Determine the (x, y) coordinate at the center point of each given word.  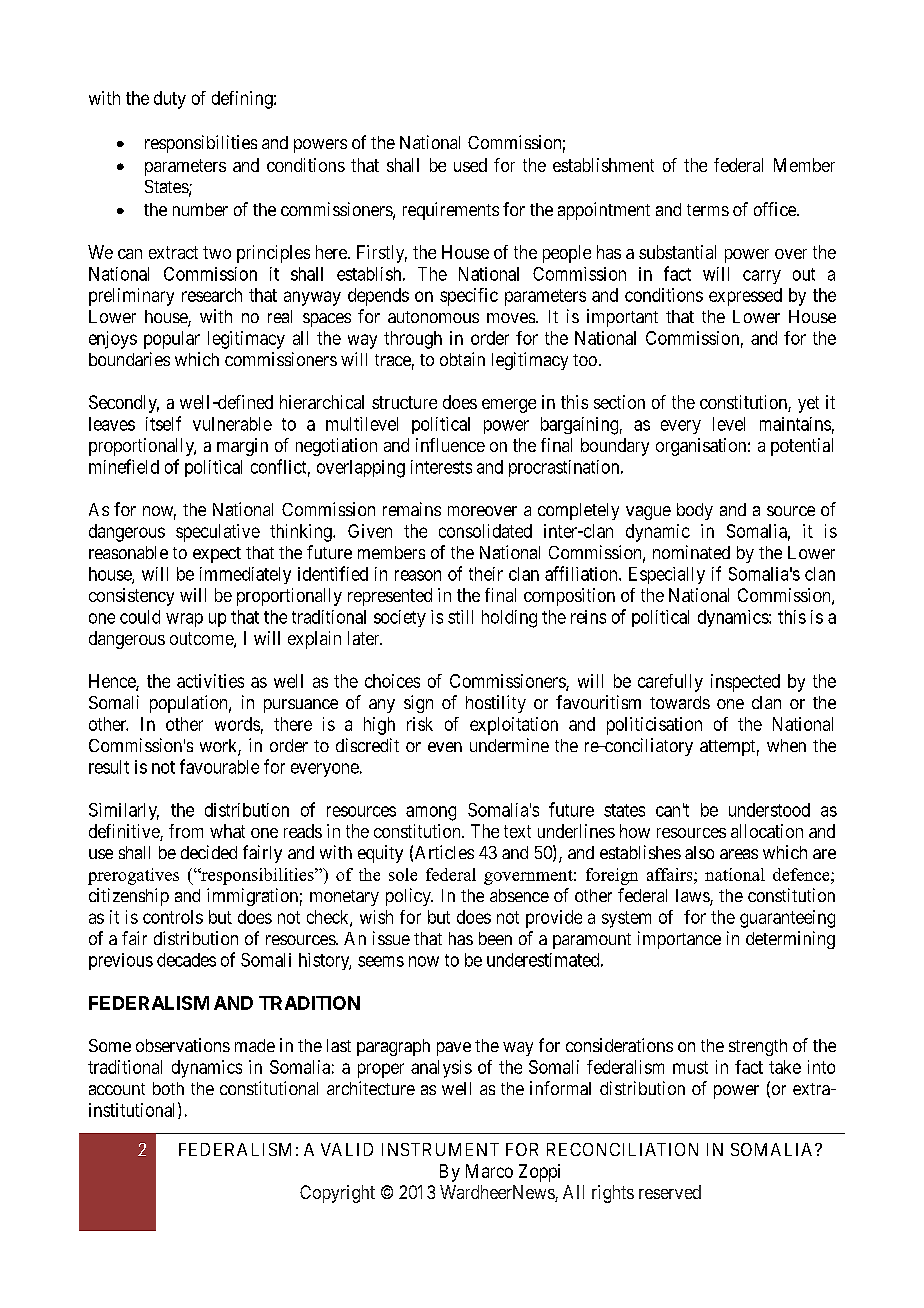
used (470, 165)
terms (708, 210)
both (168, 1088)
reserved (670, 1192)
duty (170, 100)
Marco (489, 1171)
